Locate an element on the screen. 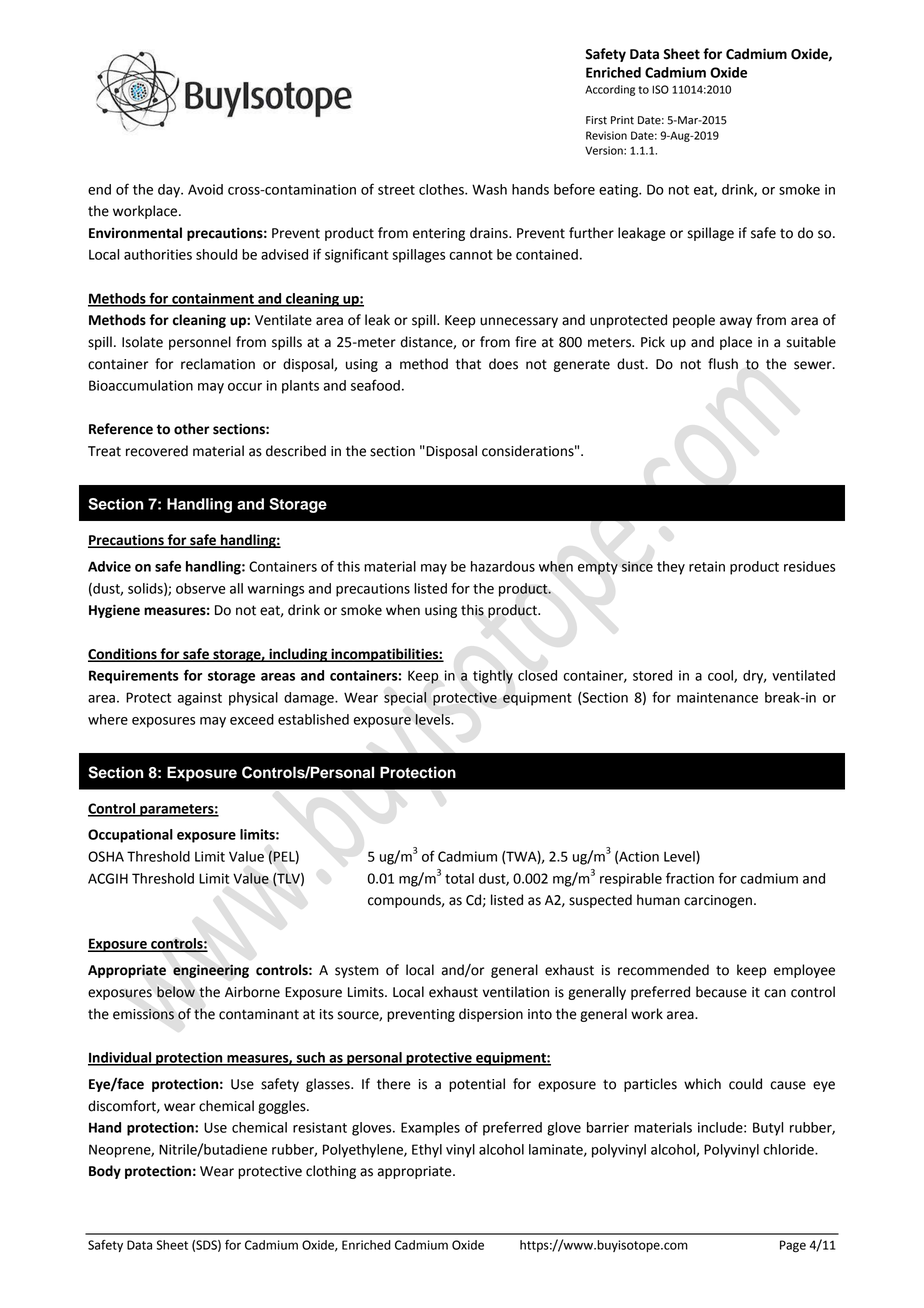 This screenshot has width=924, height=1308. Avoid is located at coordinates (205, 189).
